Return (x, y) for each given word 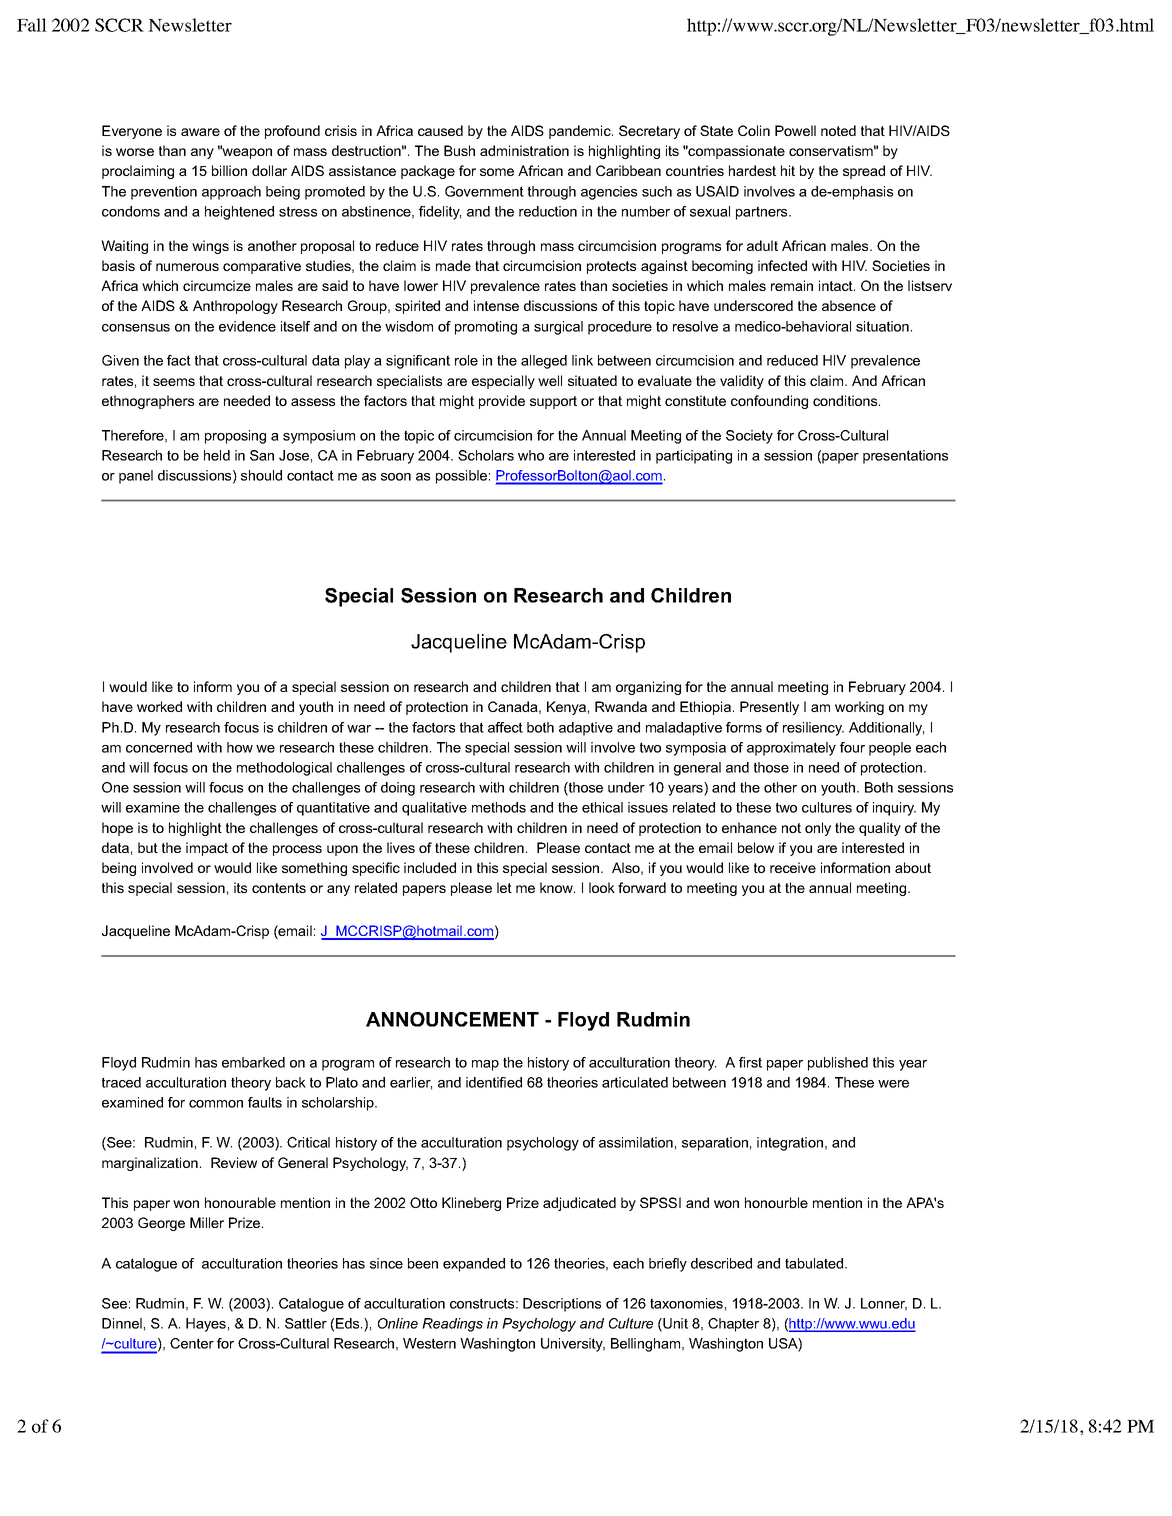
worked (159, 706)
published (838, 1064)
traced (121, 1082)
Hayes (206, 1325)
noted (838, 130)
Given (120, 360)
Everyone (132, 132)
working (859, 708)
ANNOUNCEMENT (452, 1019)
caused (440, 130)
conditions (846, 400)
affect (505, 727)
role (466, 360)
